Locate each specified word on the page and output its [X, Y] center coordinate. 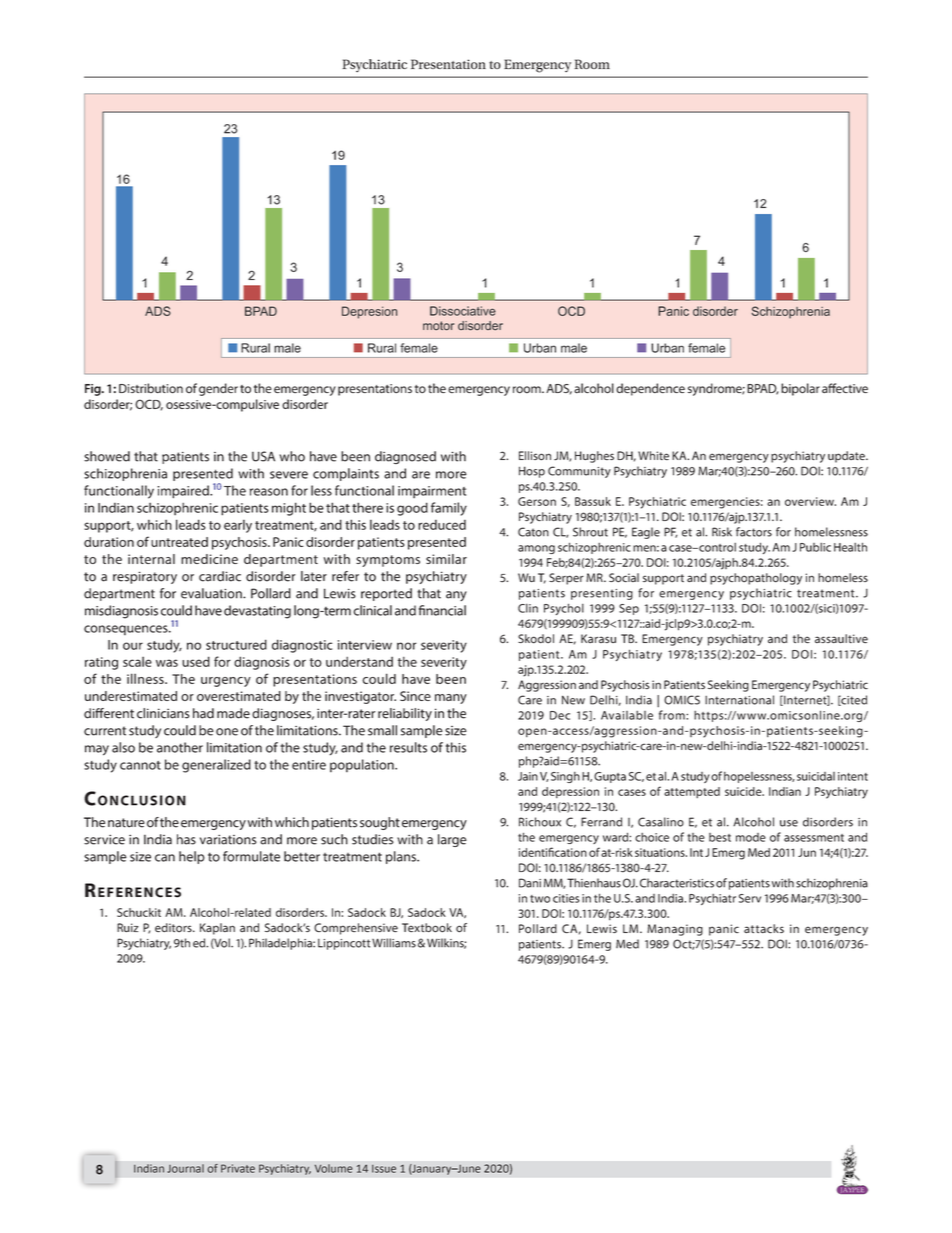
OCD [149, 405]
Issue [384, 1169]
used [196, 661]
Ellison [535, 456]
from [673, 715]
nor [406, 646]
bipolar [800, 389]
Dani [530, 883]
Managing [675, 930]
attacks [764, 929]
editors [174, 928]
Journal [185, 1168]
